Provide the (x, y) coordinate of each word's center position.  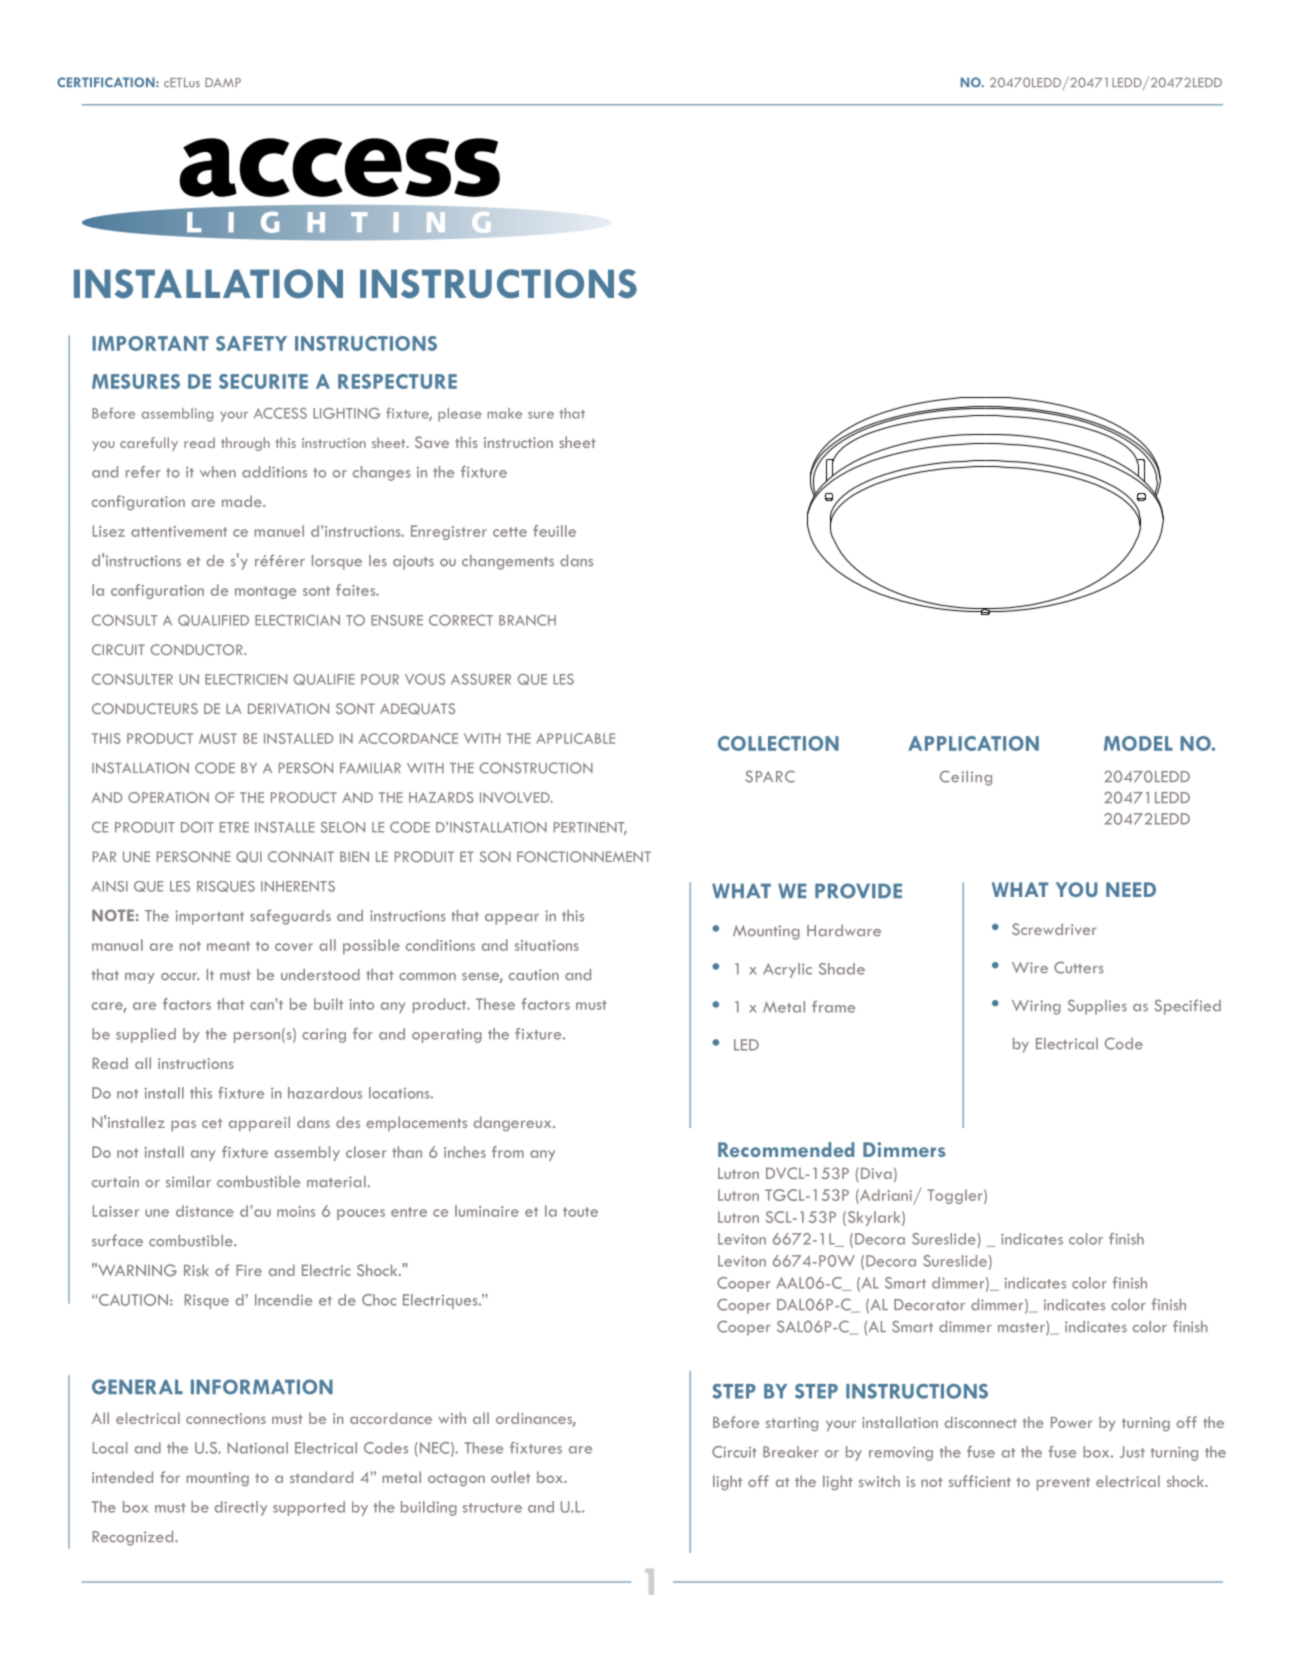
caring (324, 1036)
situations (547, 945)
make (504, 413)
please (460, 415)
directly (241, 1508)
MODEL (1138, 743)
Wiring (1036, 1007)
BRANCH (527, 620)
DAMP (223, 82)
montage (265, 592)
